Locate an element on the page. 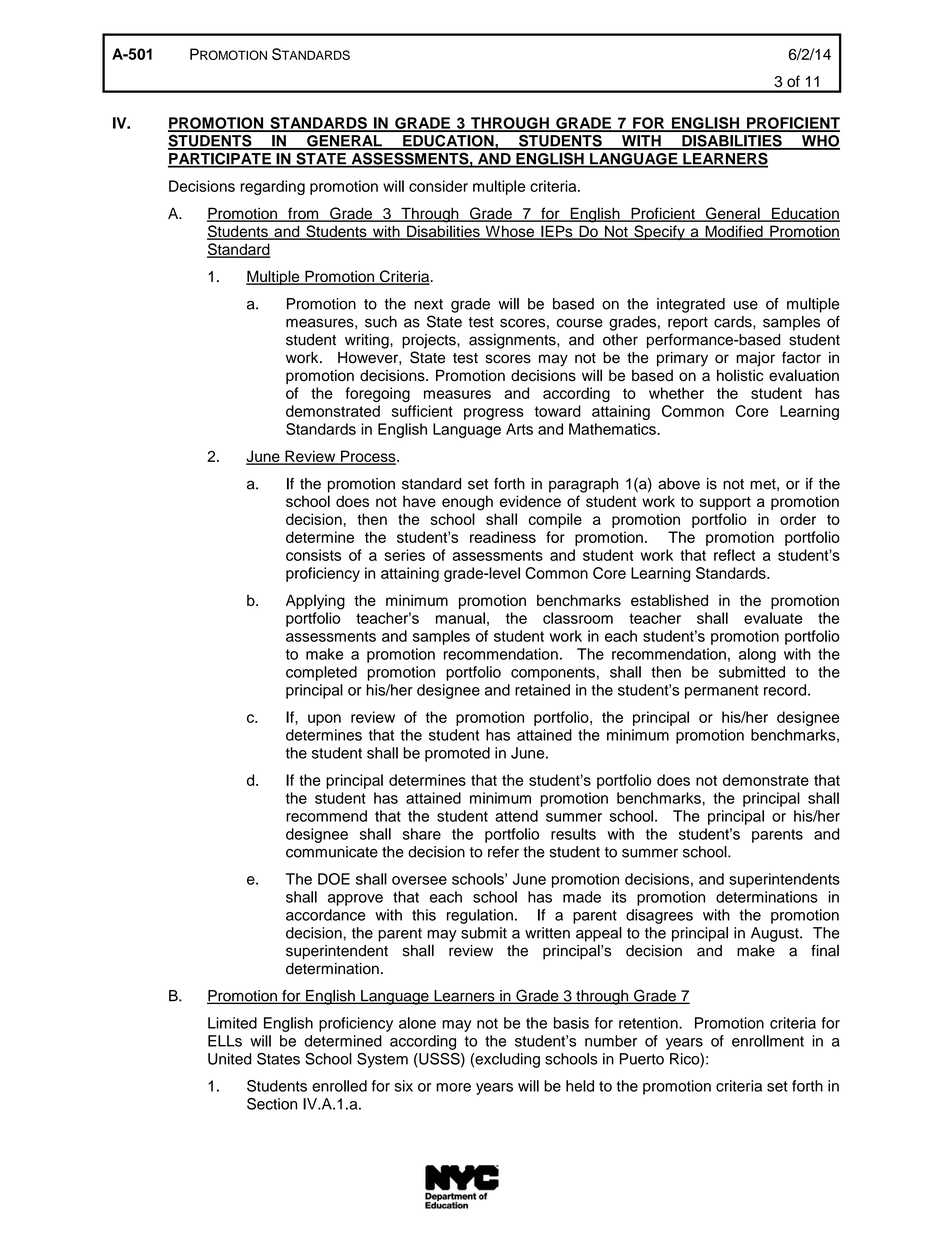 This document has width=952, height=1233. enrollment is located at coordinates (768, 1041).
